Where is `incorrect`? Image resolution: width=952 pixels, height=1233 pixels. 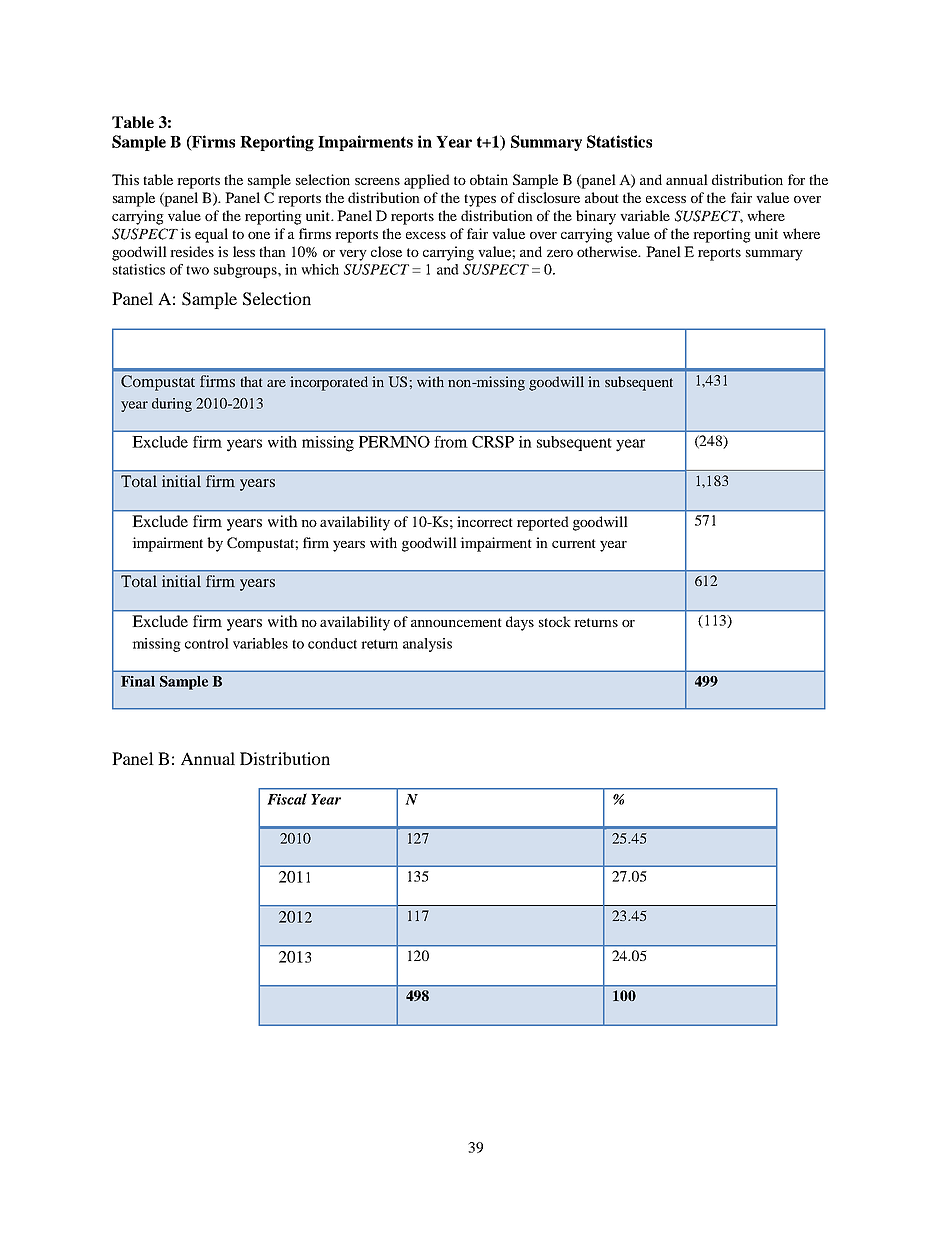
incorrect is located at coordinates (485, 521).
